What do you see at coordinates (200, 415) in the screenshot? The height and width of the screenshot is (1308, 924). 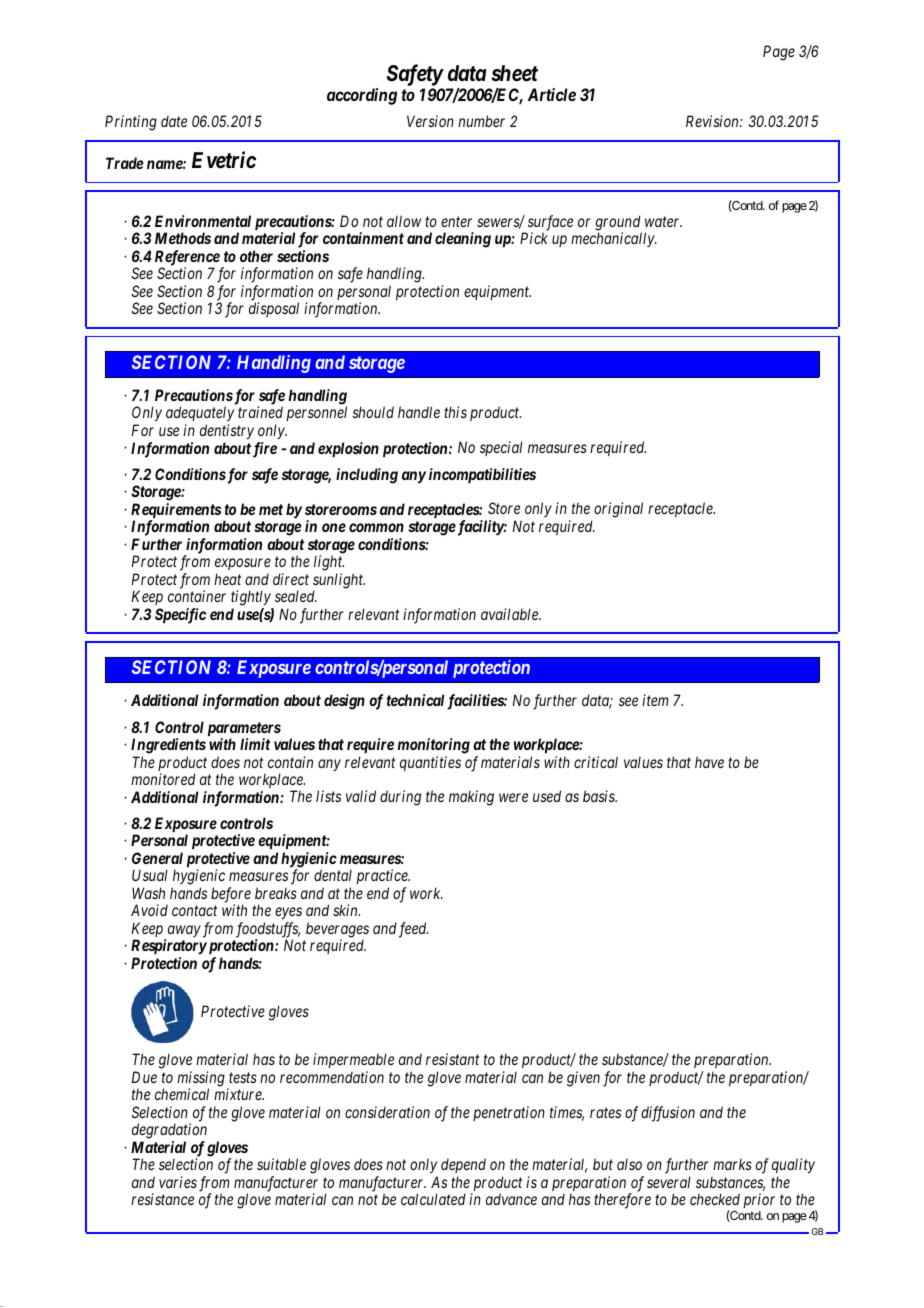 I see `adequately` at bounding box center [200, 415].
